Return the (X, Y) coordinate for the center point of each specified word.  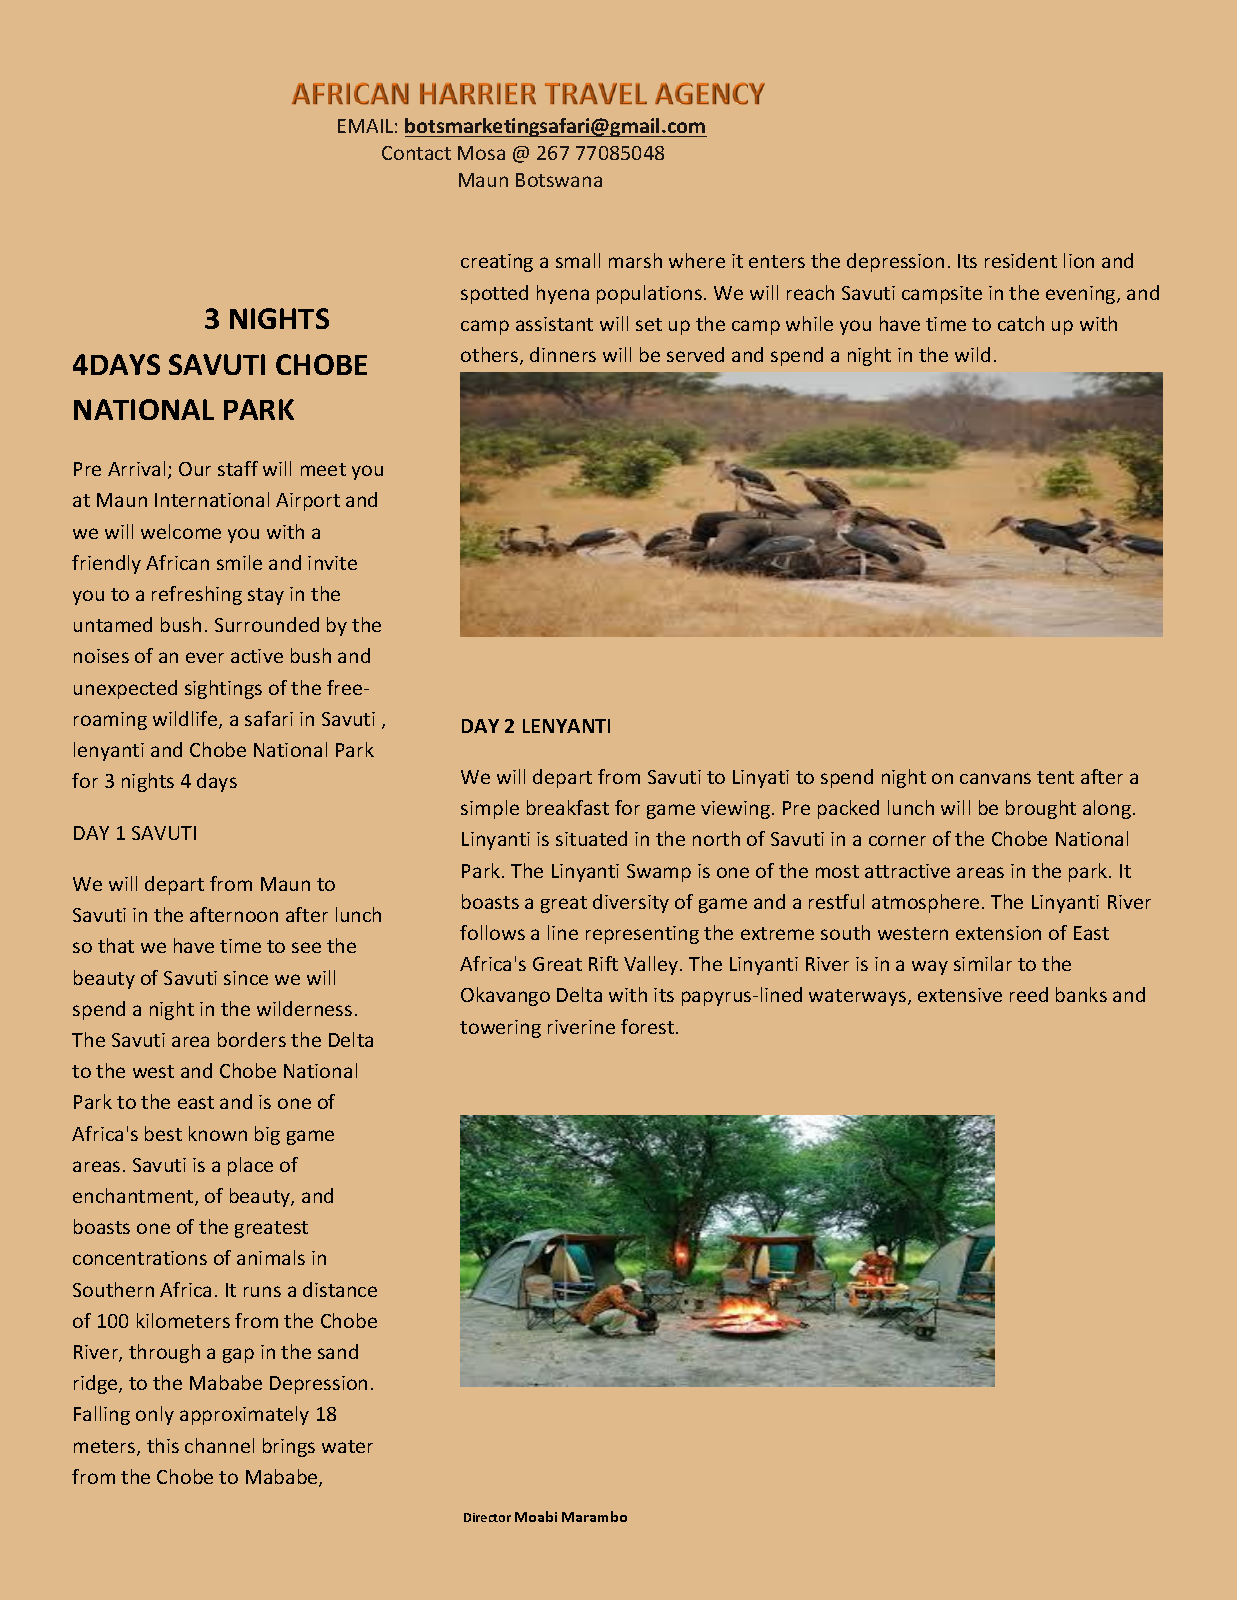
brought (1041, 809)
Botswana (559, 180)
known (218, 1133)
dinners (563, 354)
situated (591, 838)
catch (1021, 323)
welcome (181, 531)
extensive (960, 995)
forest (649, 1026)
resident (1021, 260)
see (306, 947)
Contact (416, 153)
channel (219, 1445)
